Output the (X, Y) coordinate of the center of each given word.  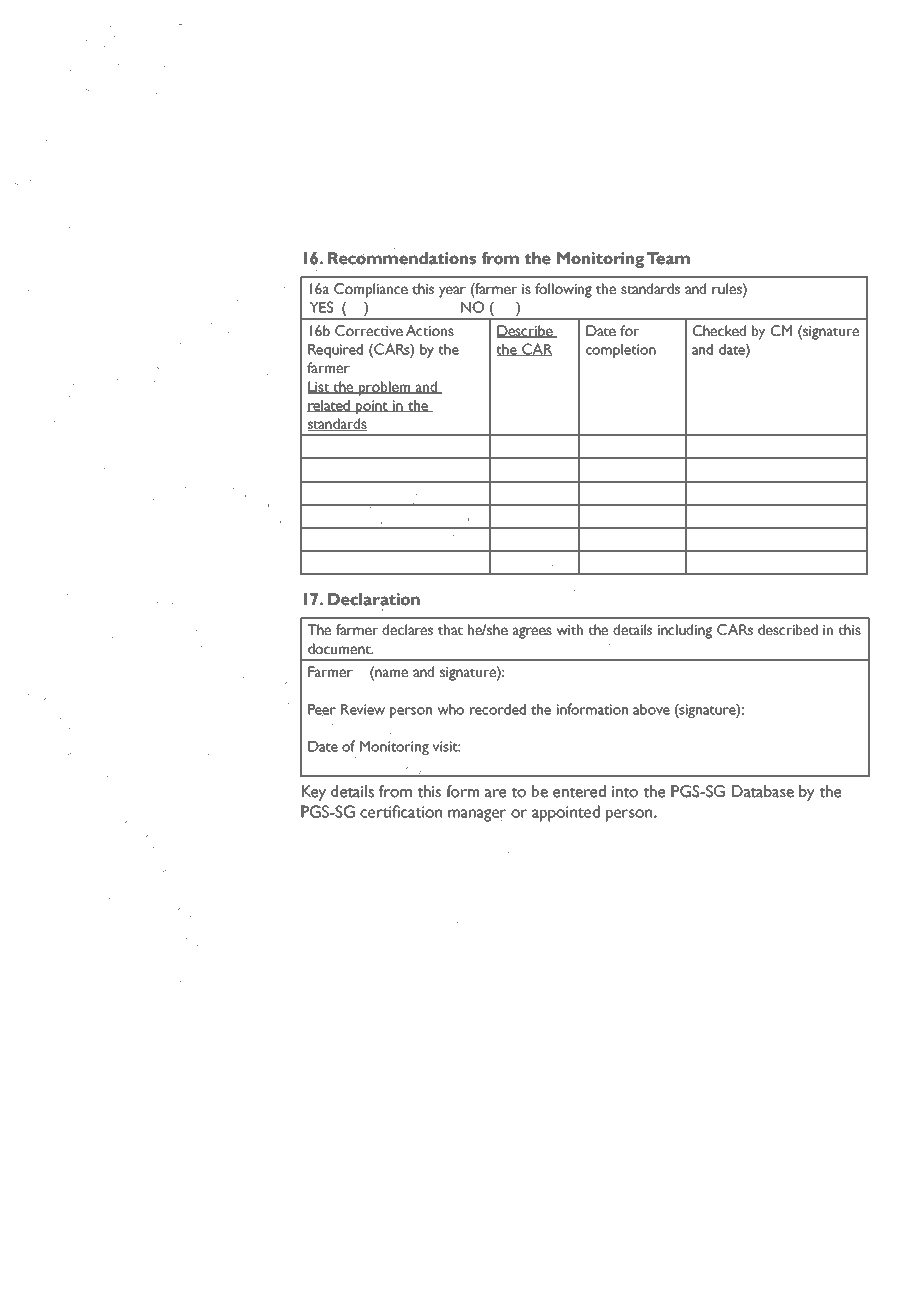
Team (668, 258)
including (685, 631)
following (563, 290)
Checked (719, 330)
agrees (533, 633)
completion (621, 351)
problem (385, 388)
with (569, 629)
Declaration (374, 600)
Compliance (370, 290)
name (391, 673)
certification (402, 812)
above (651, 709)
